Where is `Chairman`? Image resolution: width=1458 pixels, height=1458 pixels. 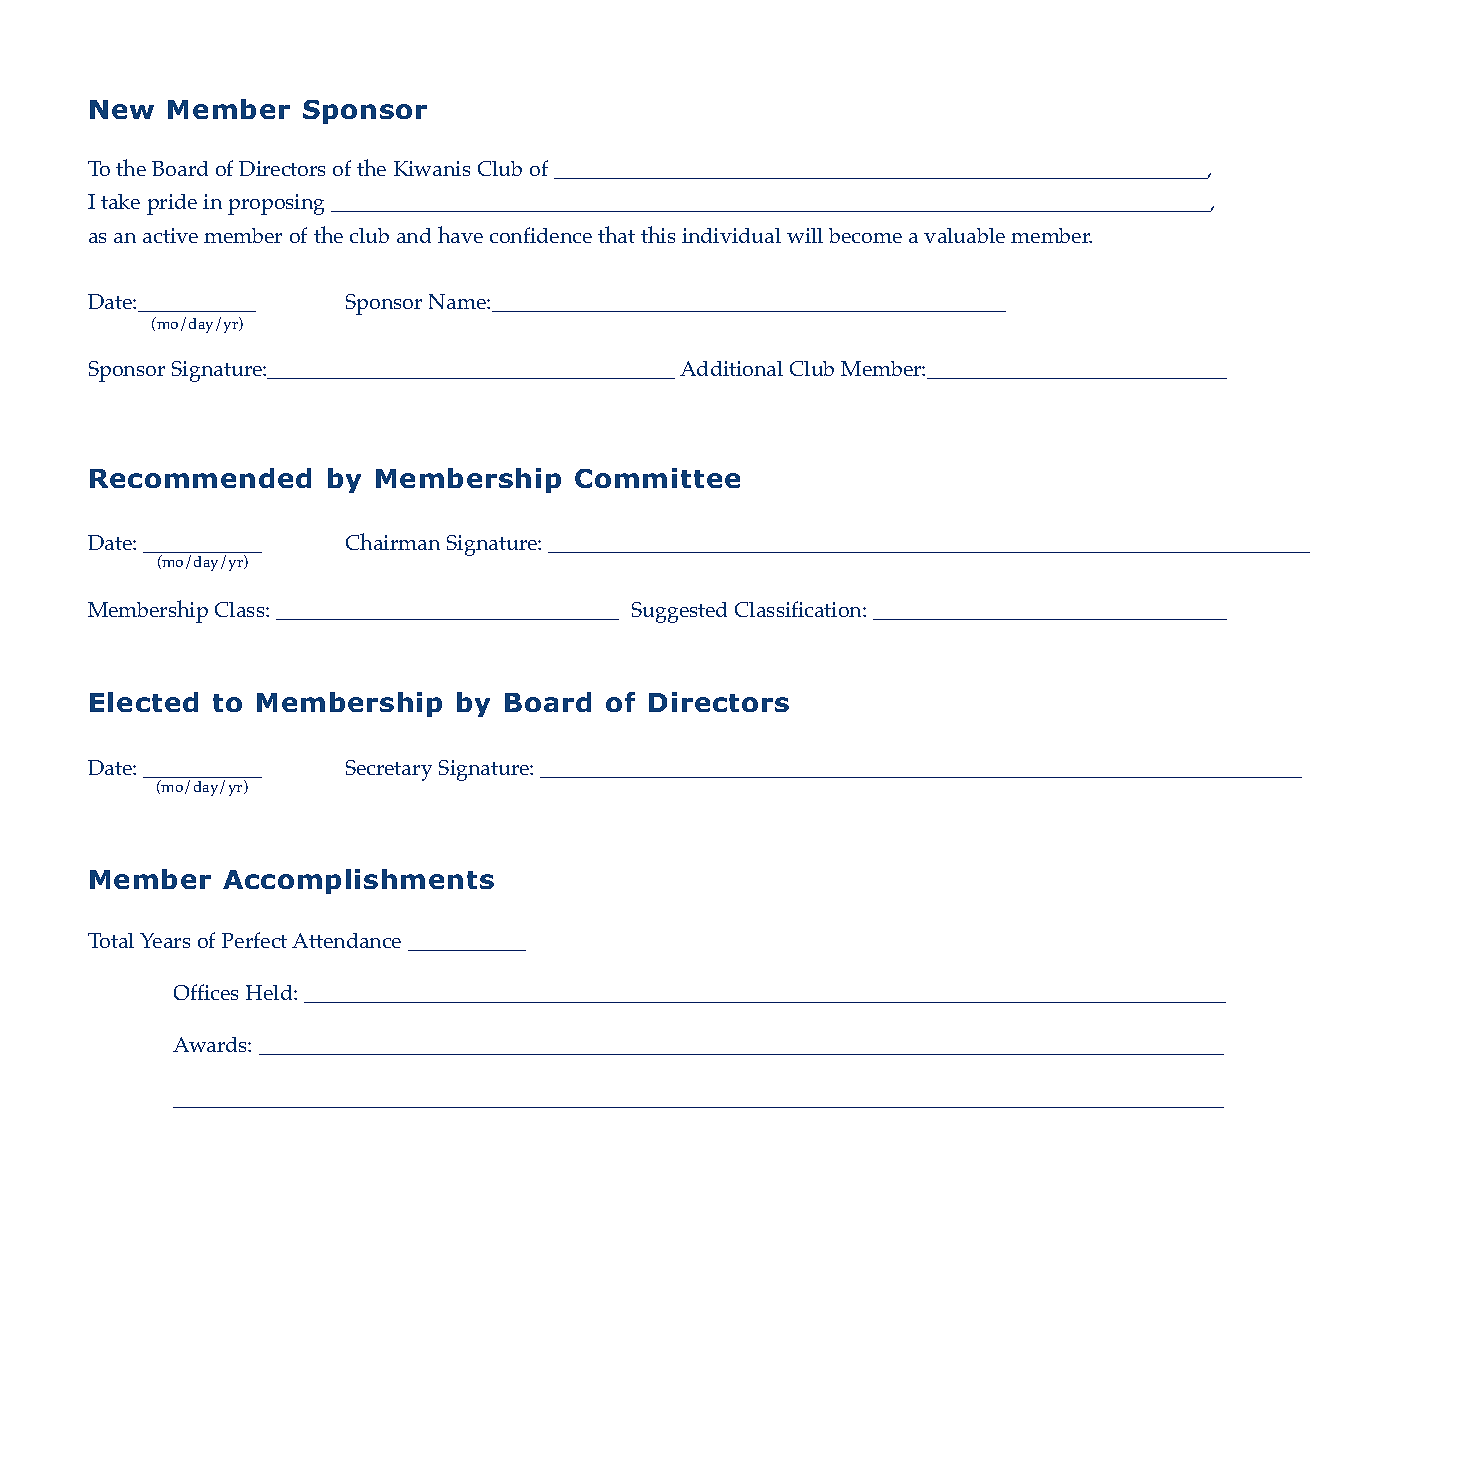
Chairman is located at coordinates (393, 541).
